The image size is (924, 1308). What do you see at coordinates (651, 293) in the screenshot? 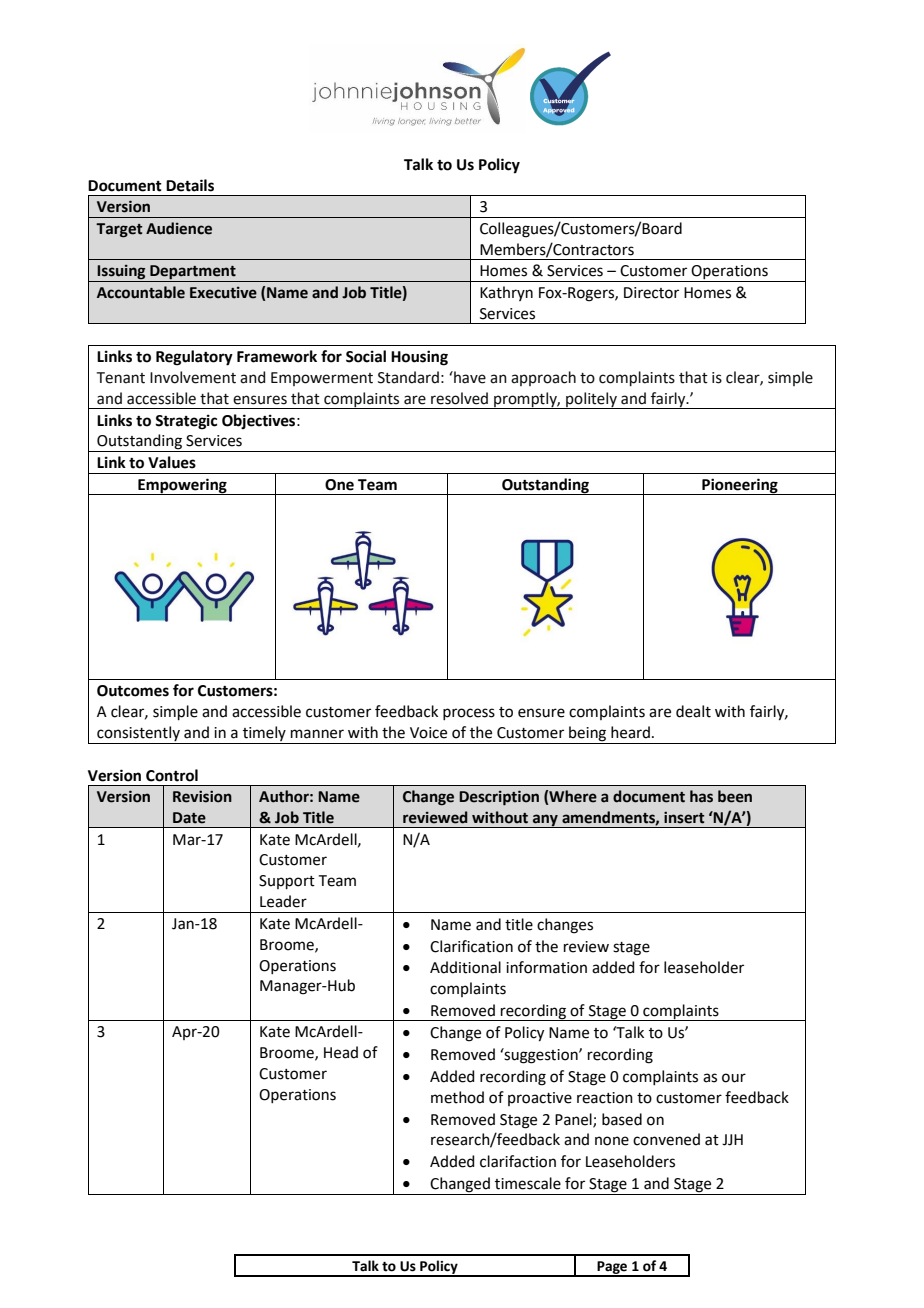
I see `Director` at bounding box center [651, 293].
